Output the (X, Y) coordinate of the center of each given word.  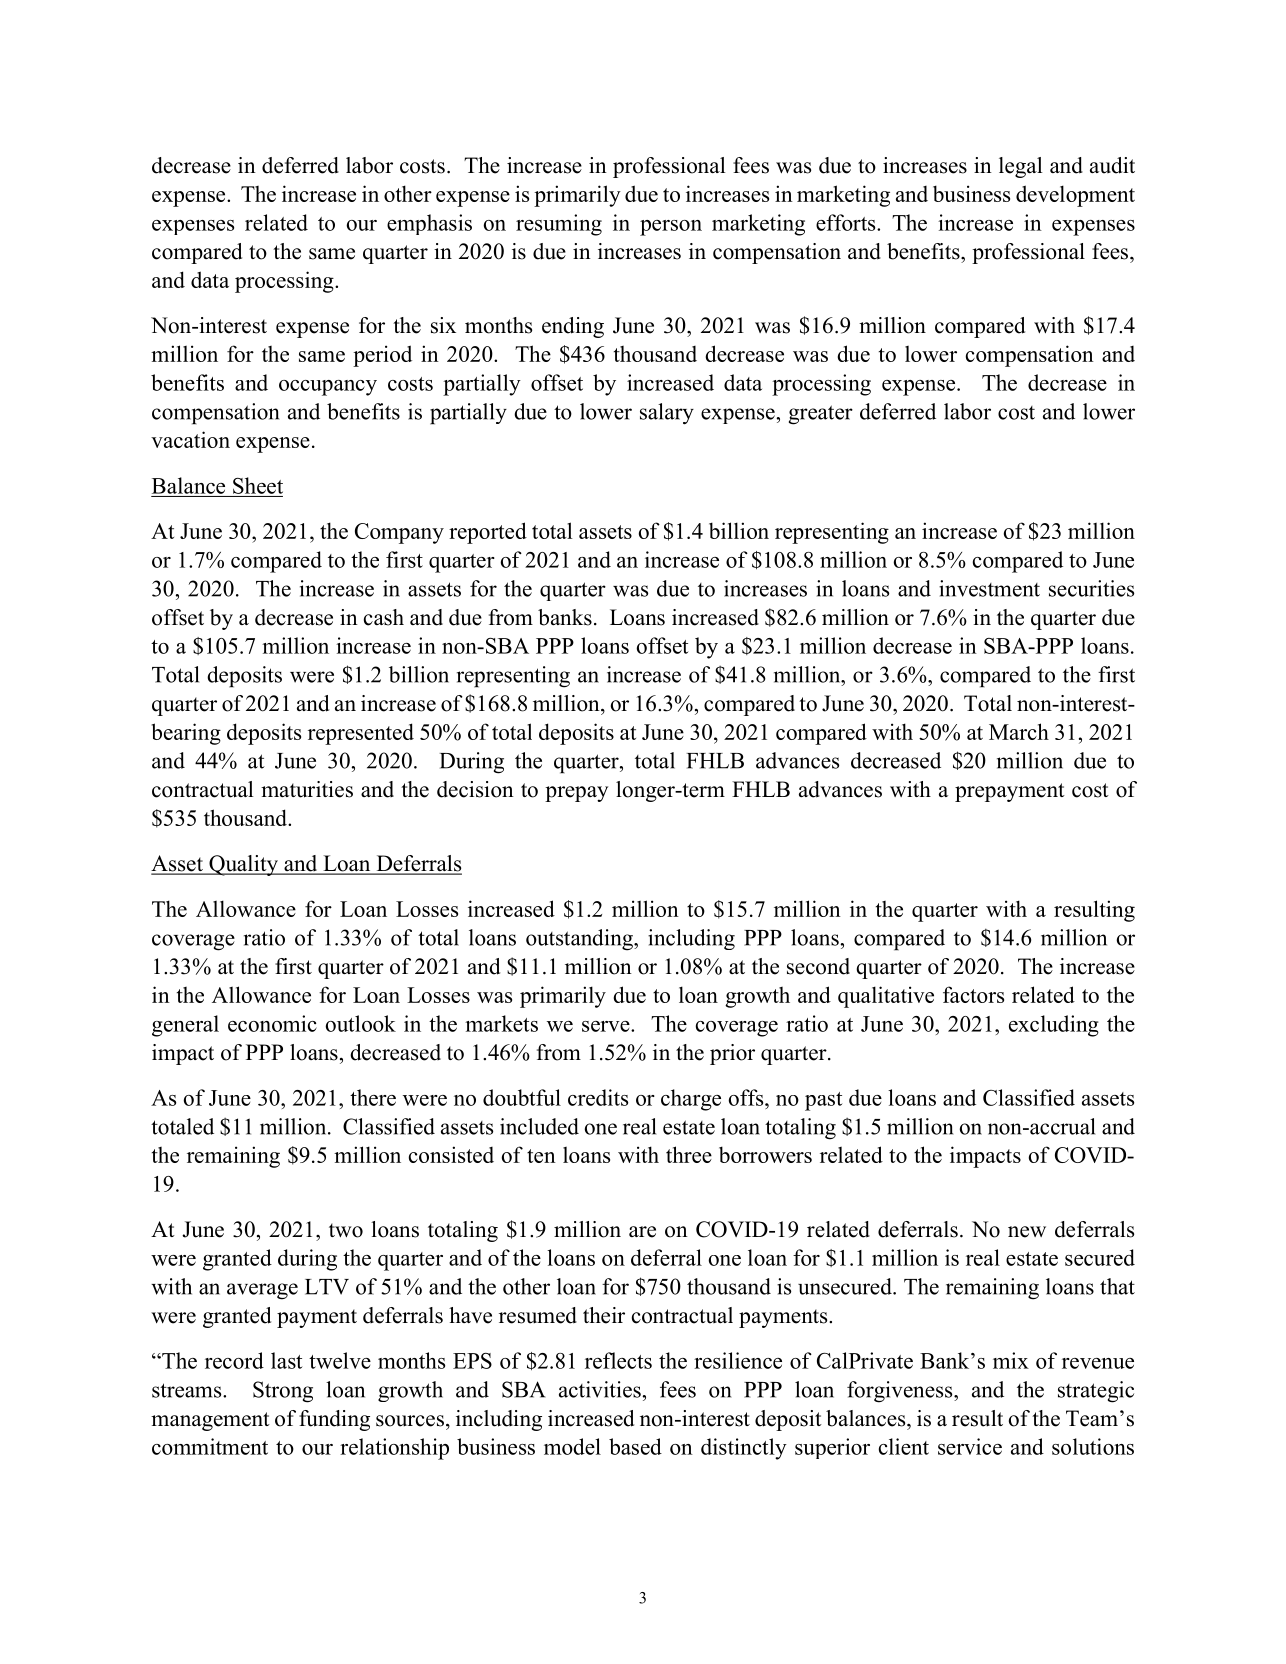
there (373, 1097)
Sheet (258, 485)
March (1019, 731)
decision (475, 789)
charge (691, 1100)
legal (1021, 167)
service (970, 1446)
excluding (1054, 1026)
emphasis (429, 224)
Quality (243, 865)
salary (667, 414)
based (635, 1446)
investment (989, 588)
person (671, 228)
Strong (283, 1392)
